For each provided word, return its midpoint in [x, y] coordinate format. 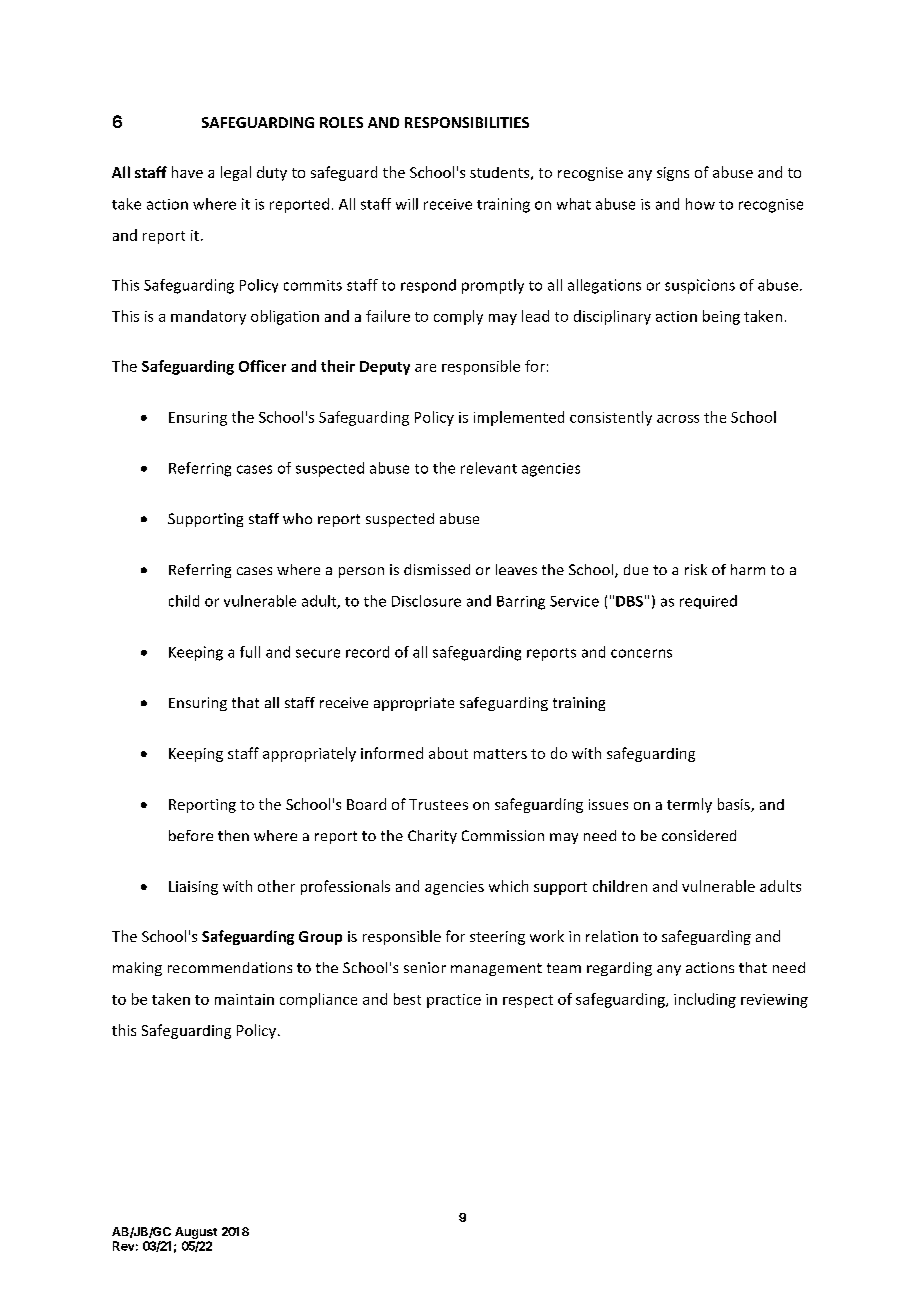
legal [236, 173]
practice [454, 1001]
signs [673, 174]
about [448, 753]
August [196, 1233]
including [705, 1000]
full [250, 652]
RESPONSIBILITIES [467, 122]
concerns [641, 653]
